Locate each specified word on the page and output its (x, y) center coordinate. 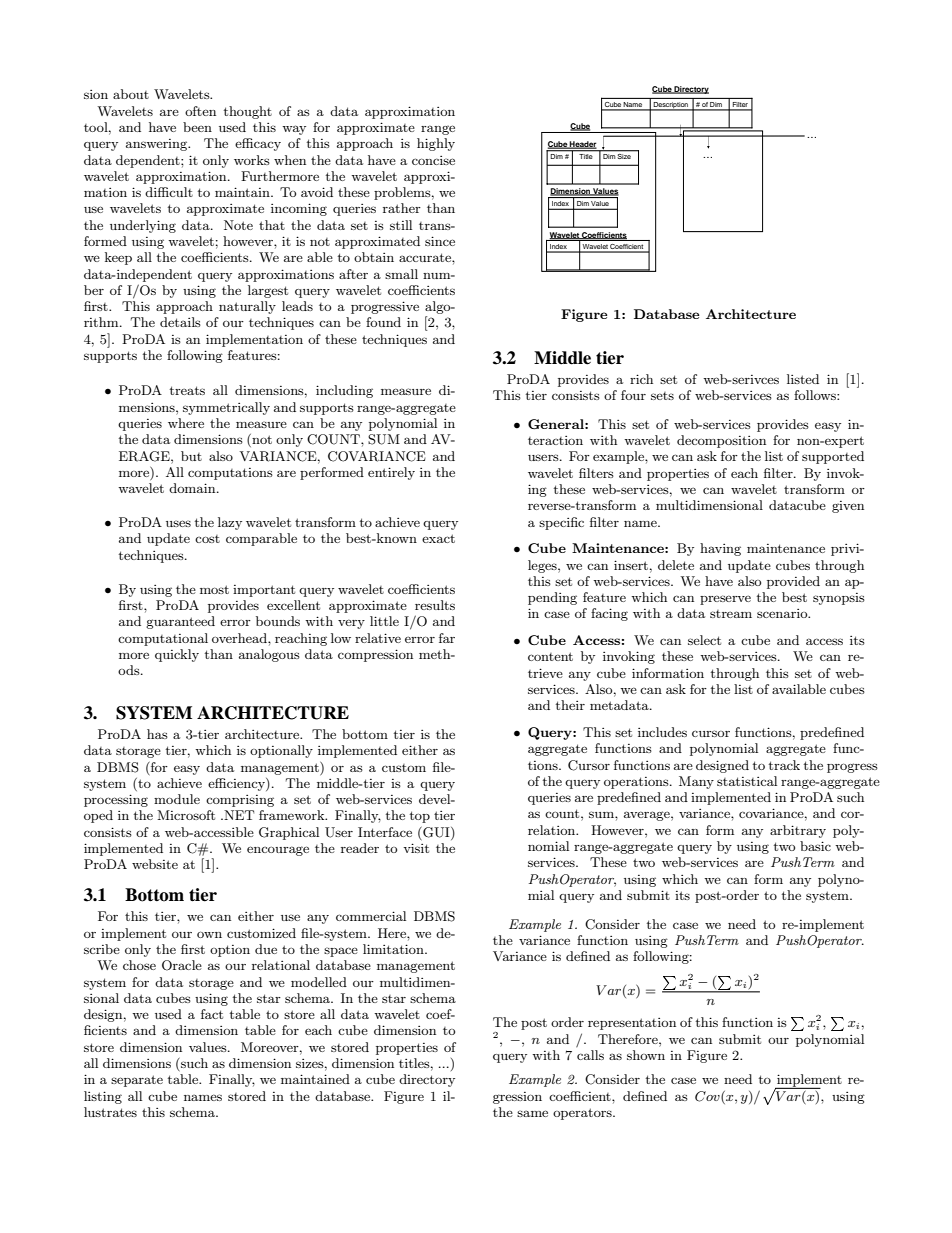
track (784, 765)
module (177, 799)
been (197, 127)
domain (193, 488)
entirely (391, 473)
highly (436, 144)
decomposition (721, 441)
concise (433, 160)
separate (137, 1081)
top (420, 817)
